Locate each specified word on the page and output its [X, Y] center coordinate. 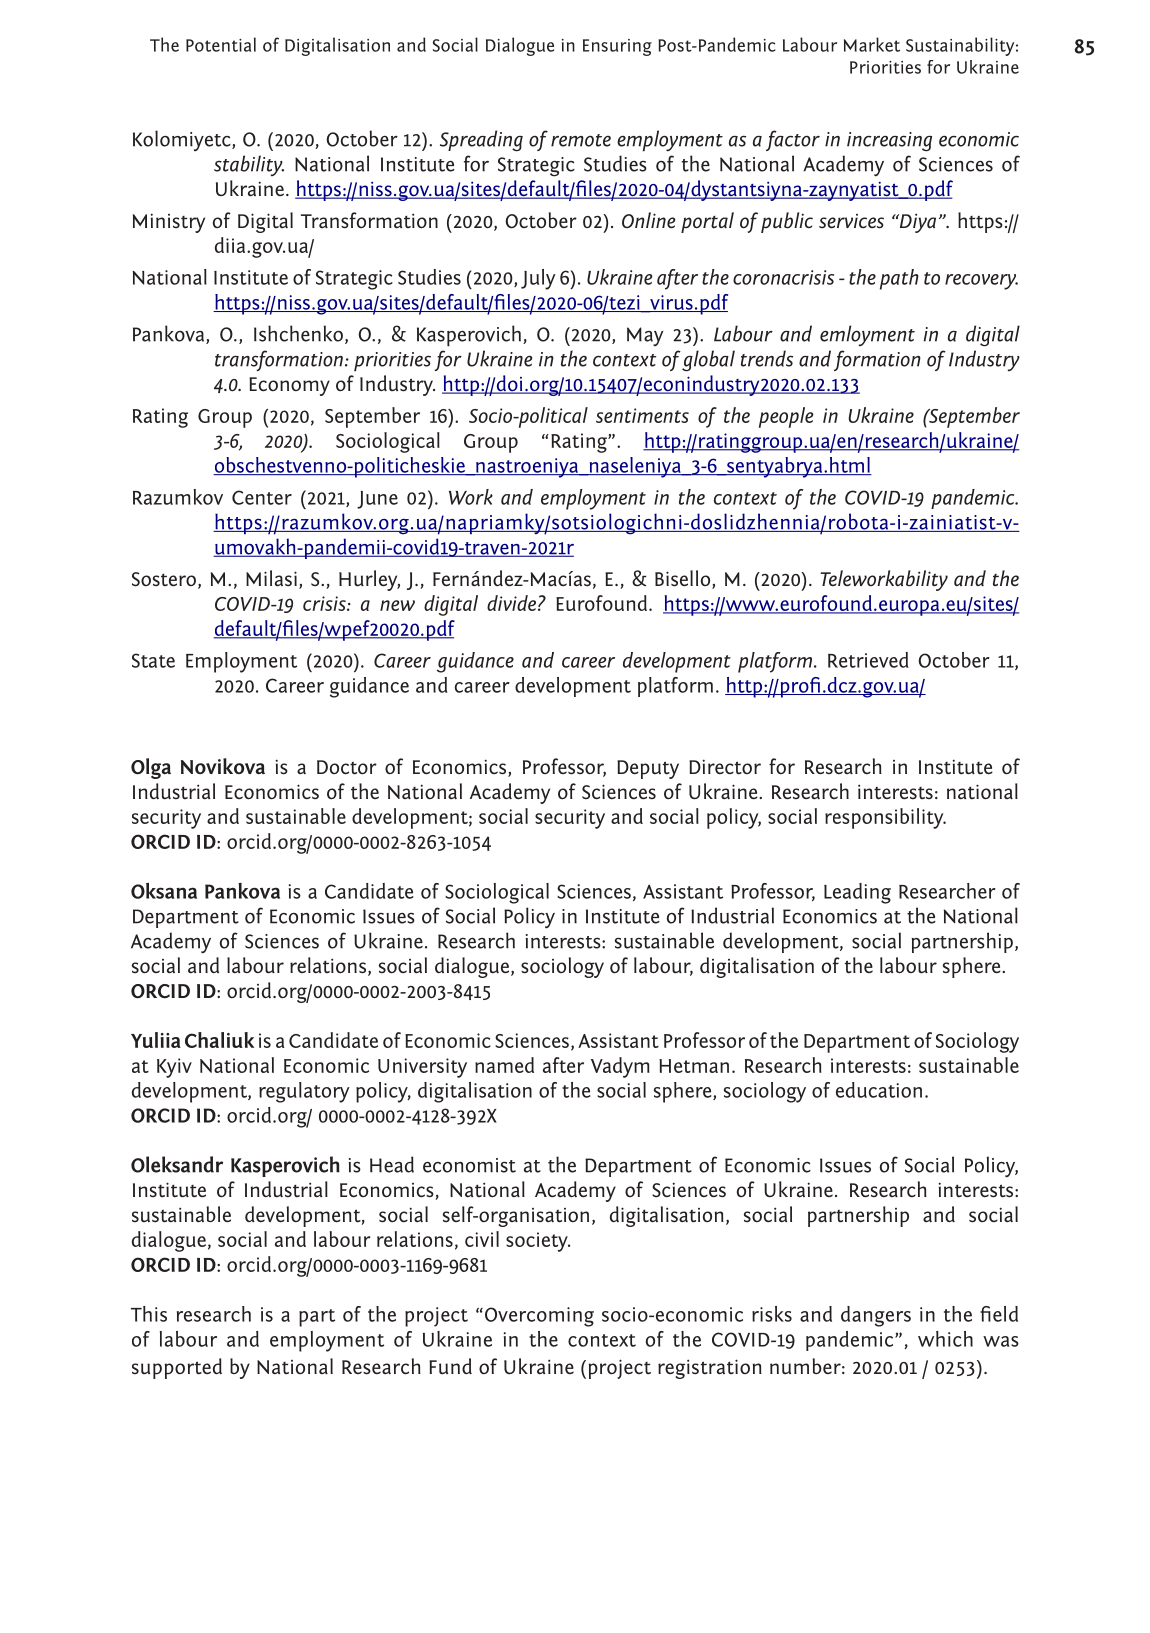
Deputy [648, 769]
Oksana [164, 891]
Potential [221, 44]
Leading [857, 893]
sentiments [642, 415]
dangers [876, 1316]
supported [177, 1368]
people [786, 417]
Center [262, 497]
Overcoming [538, 1317]
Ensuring [617, 47]
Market [872, 44]
